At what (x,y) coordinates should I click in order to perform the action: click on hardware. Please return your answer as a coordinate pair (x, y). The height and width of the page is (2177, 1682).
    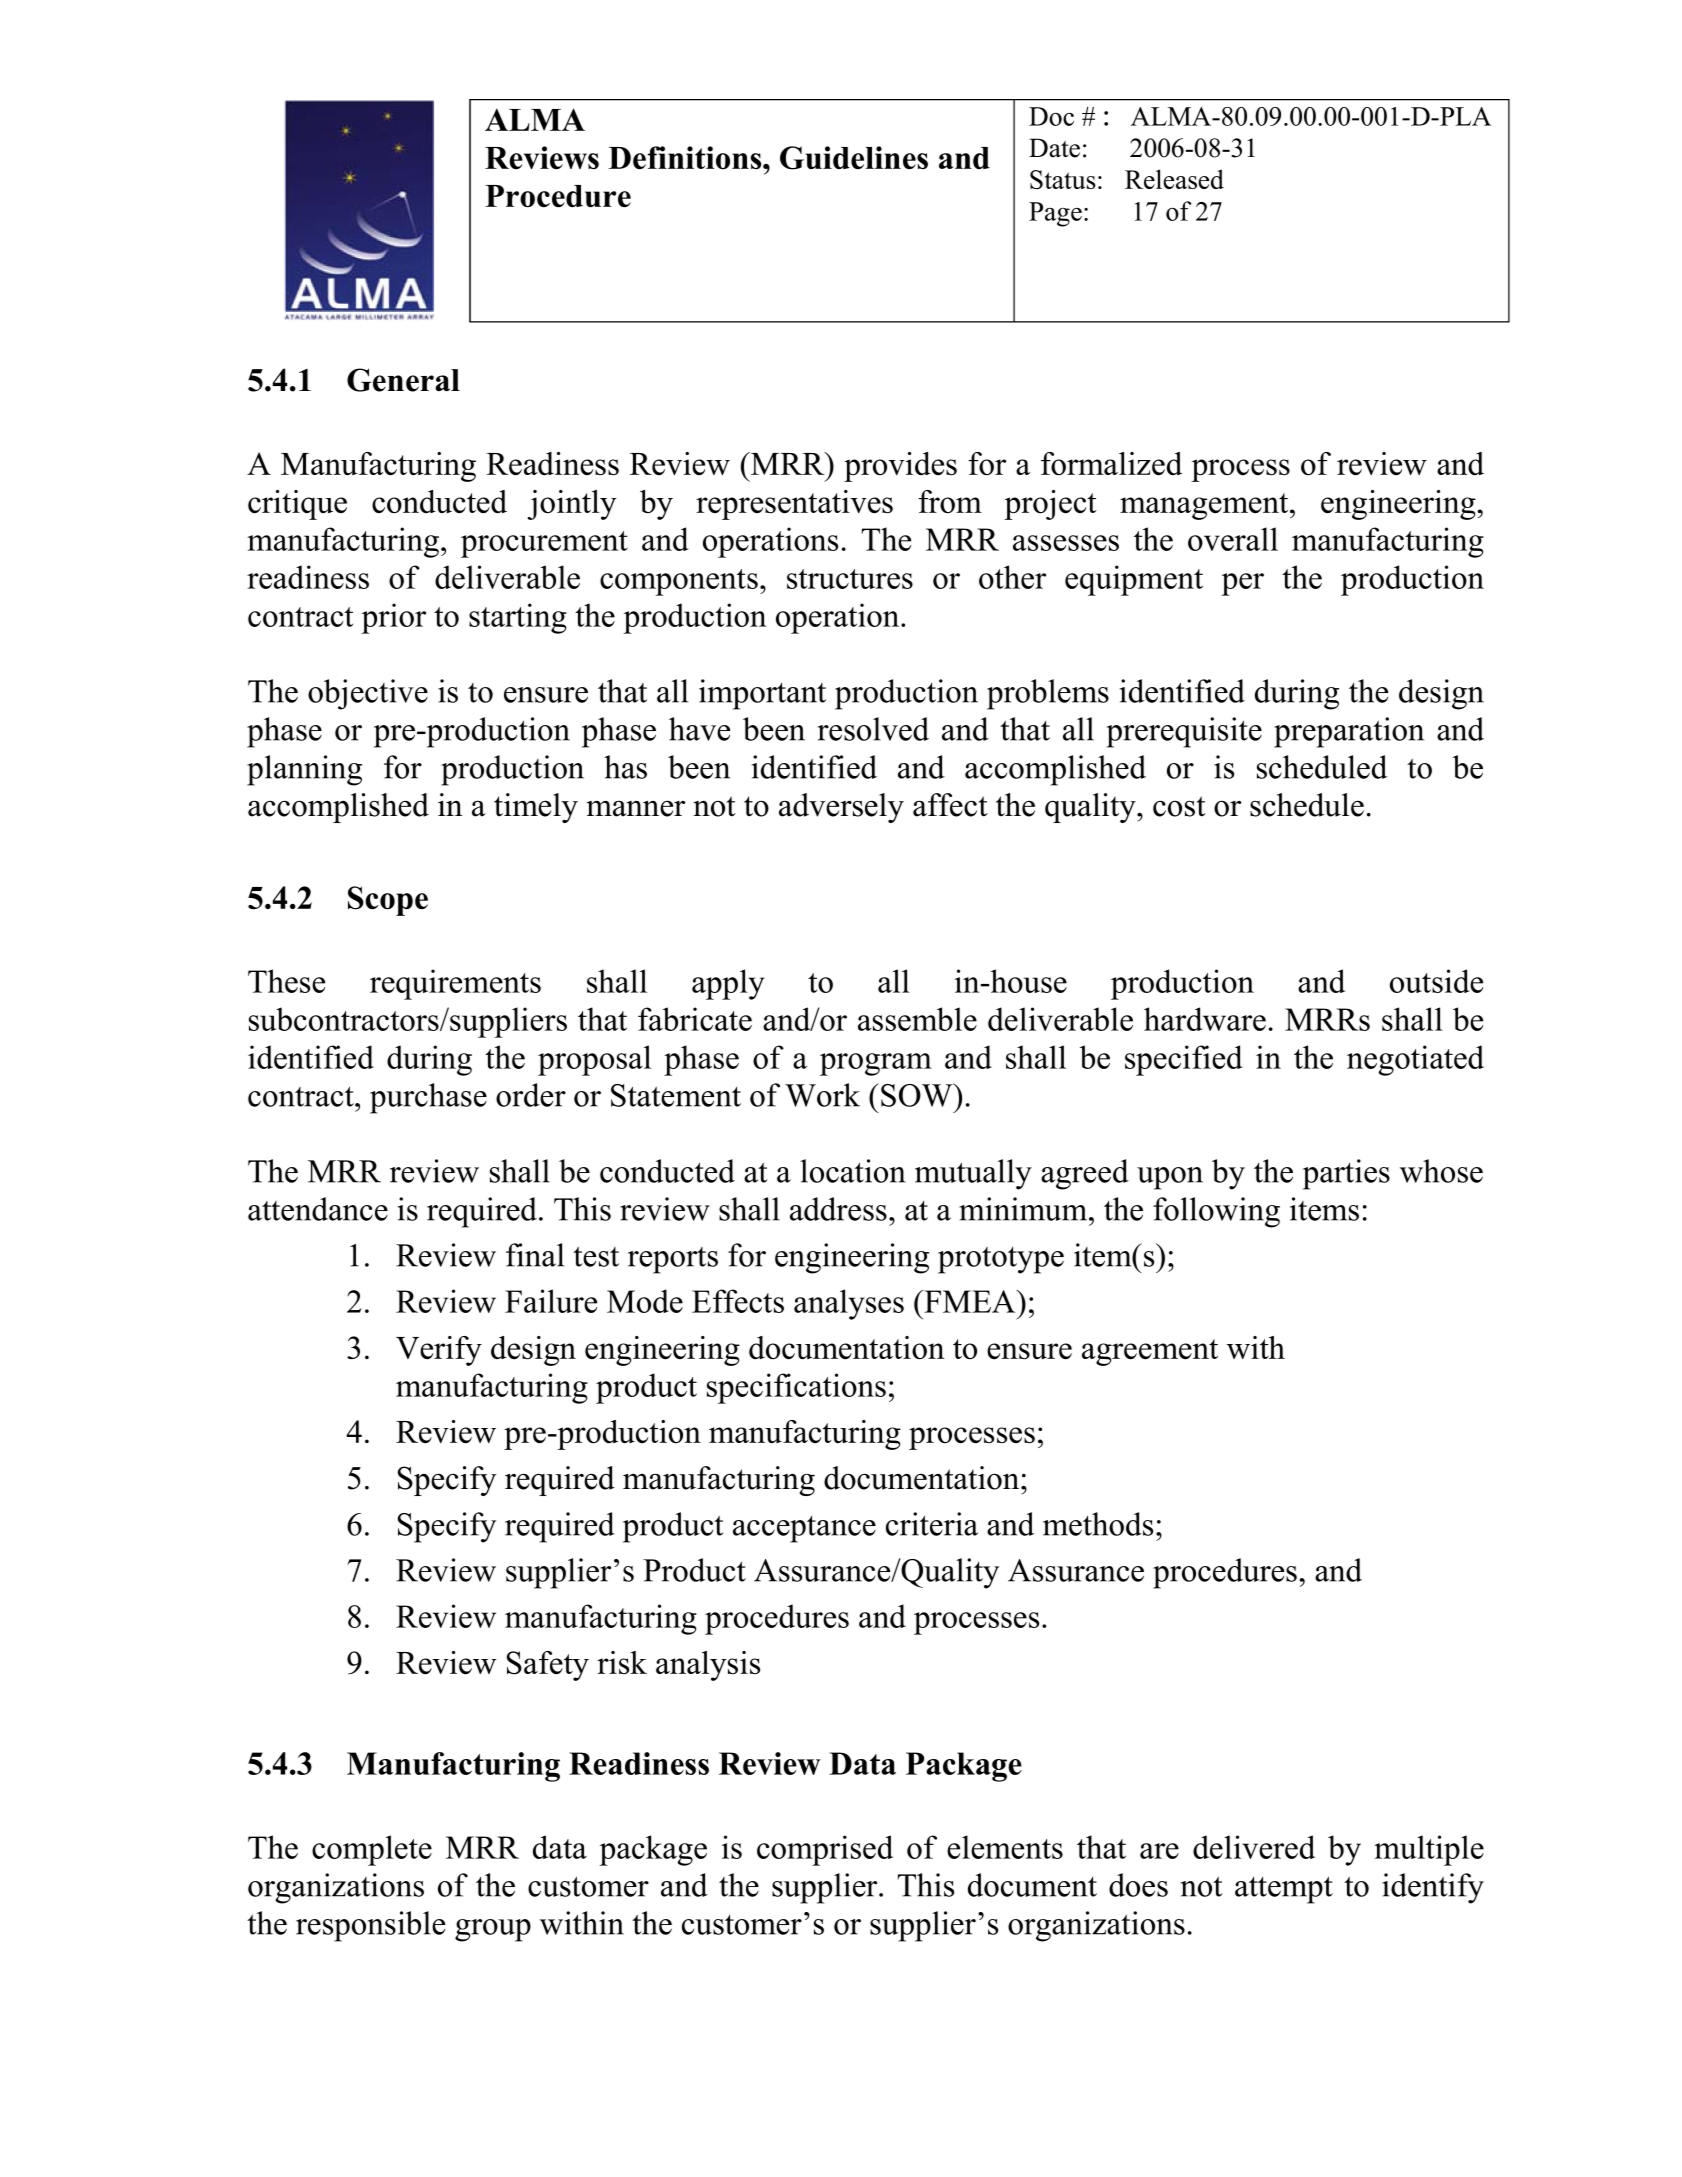
    Looking at the image, I should click on (1205, 1019).
